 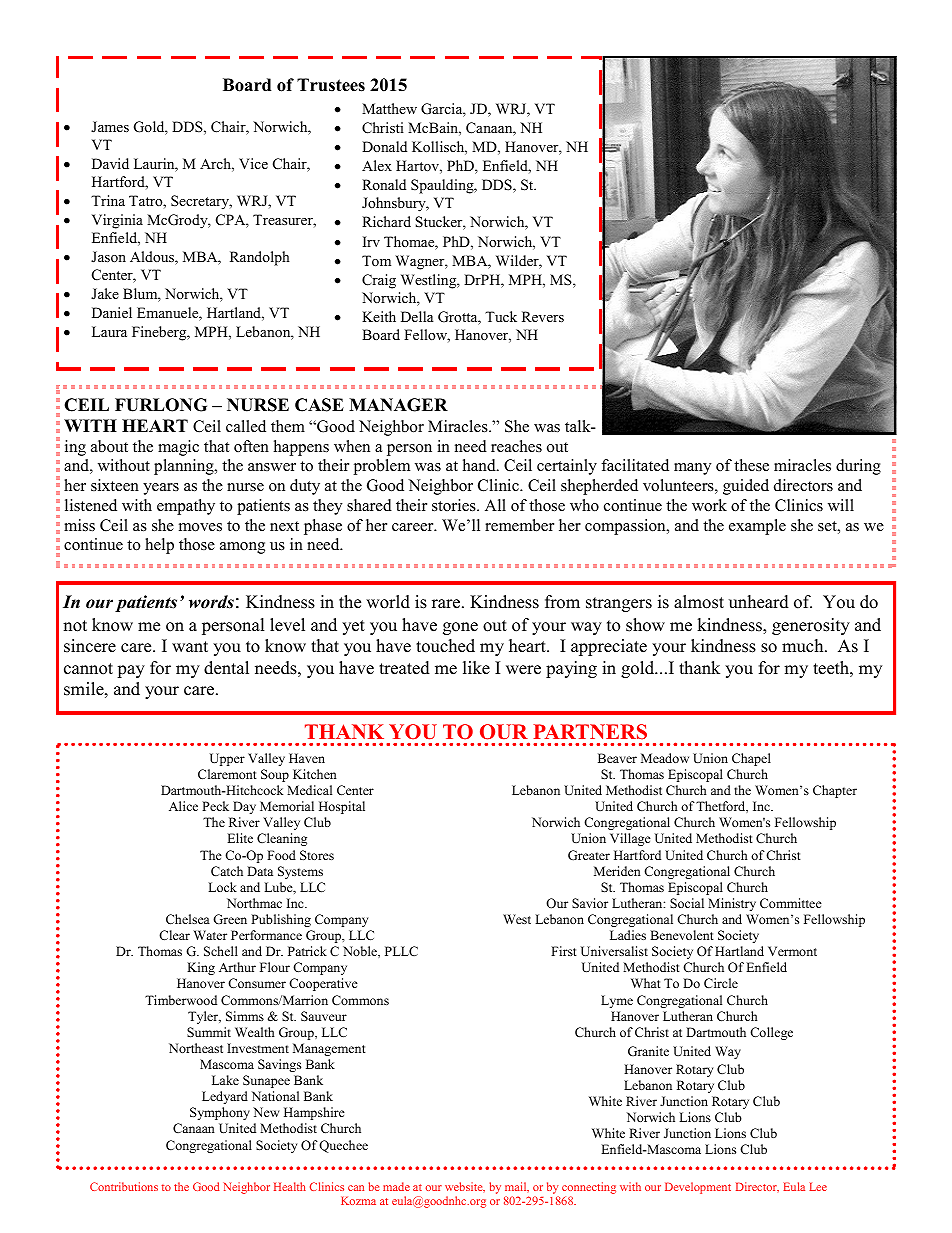 I want to click on much, so click(x=804, y=646).
